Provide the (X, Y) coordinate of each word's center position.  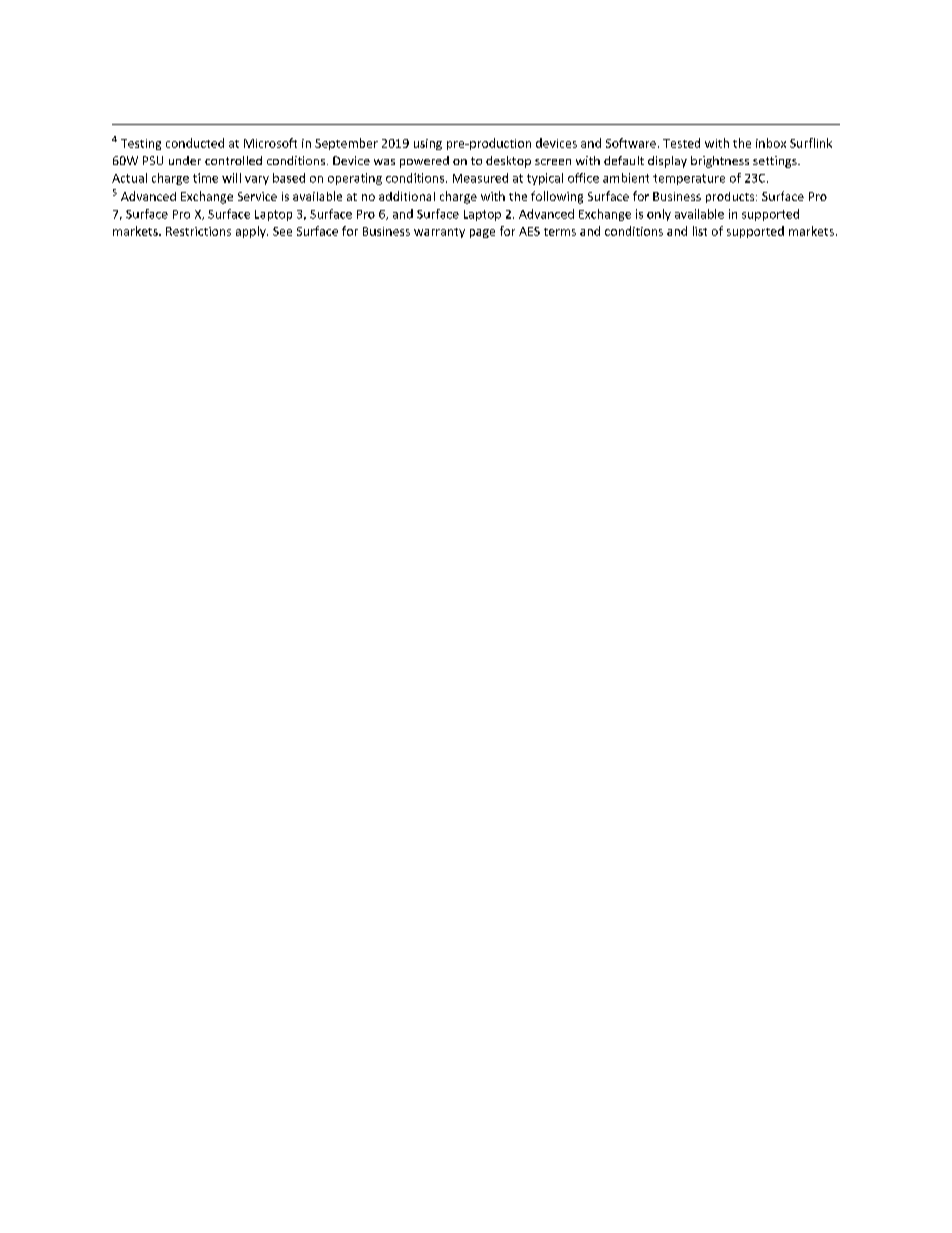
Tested (681, 143)
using (428, 144)
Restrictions (198, 231)
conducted (195, 143)
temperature (689, 179)
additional (407, 196)
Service (257, 196)
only (659, 215)
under (185, 160)
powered (424, 162)
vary (257, 180)
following (557, 197)
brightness (720, 162)
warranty (439, 233)
